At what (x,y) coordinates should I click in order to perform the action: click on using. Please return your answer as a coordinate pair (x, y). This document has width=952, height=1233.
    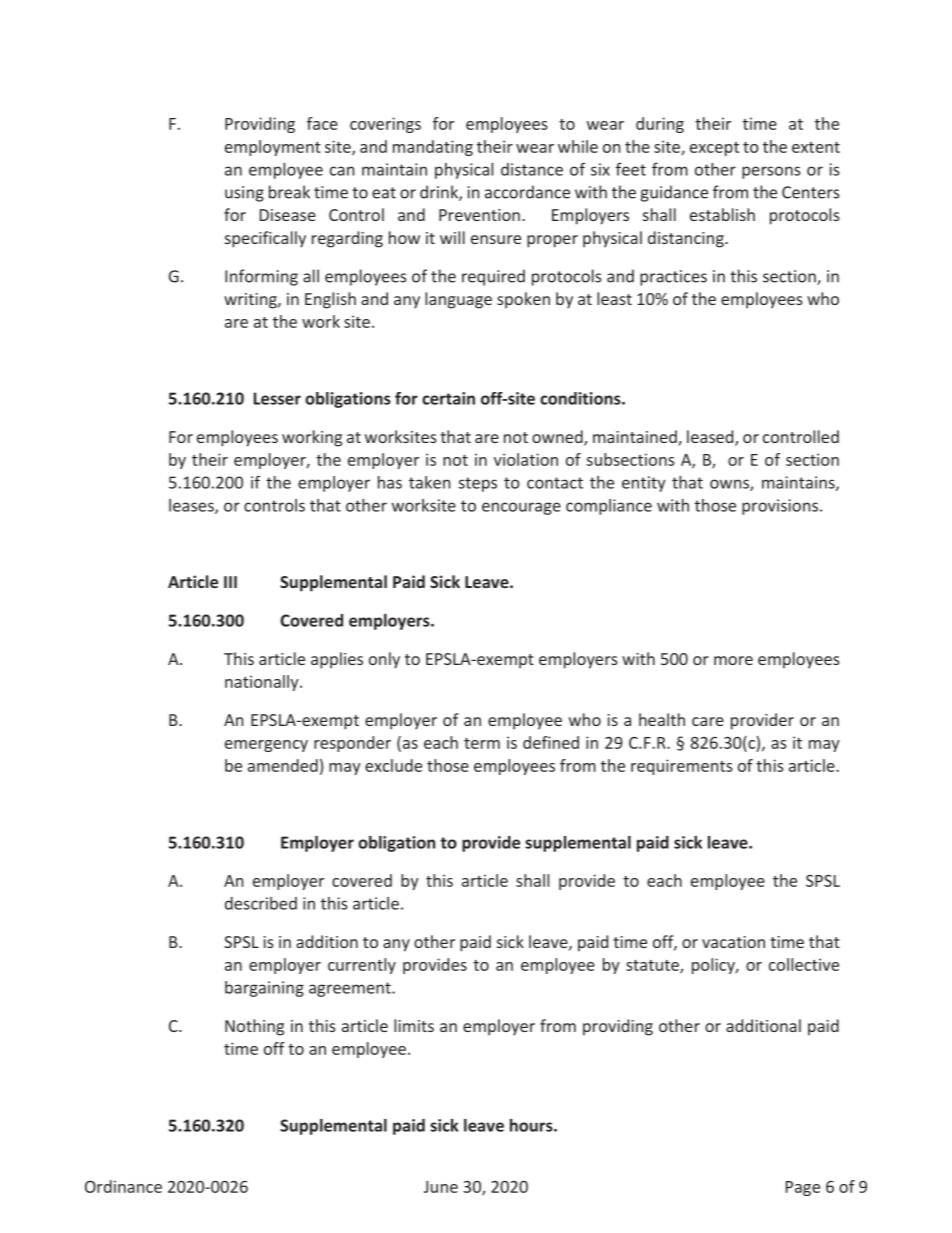
    Looking at the image, I should click on (244, 194).
